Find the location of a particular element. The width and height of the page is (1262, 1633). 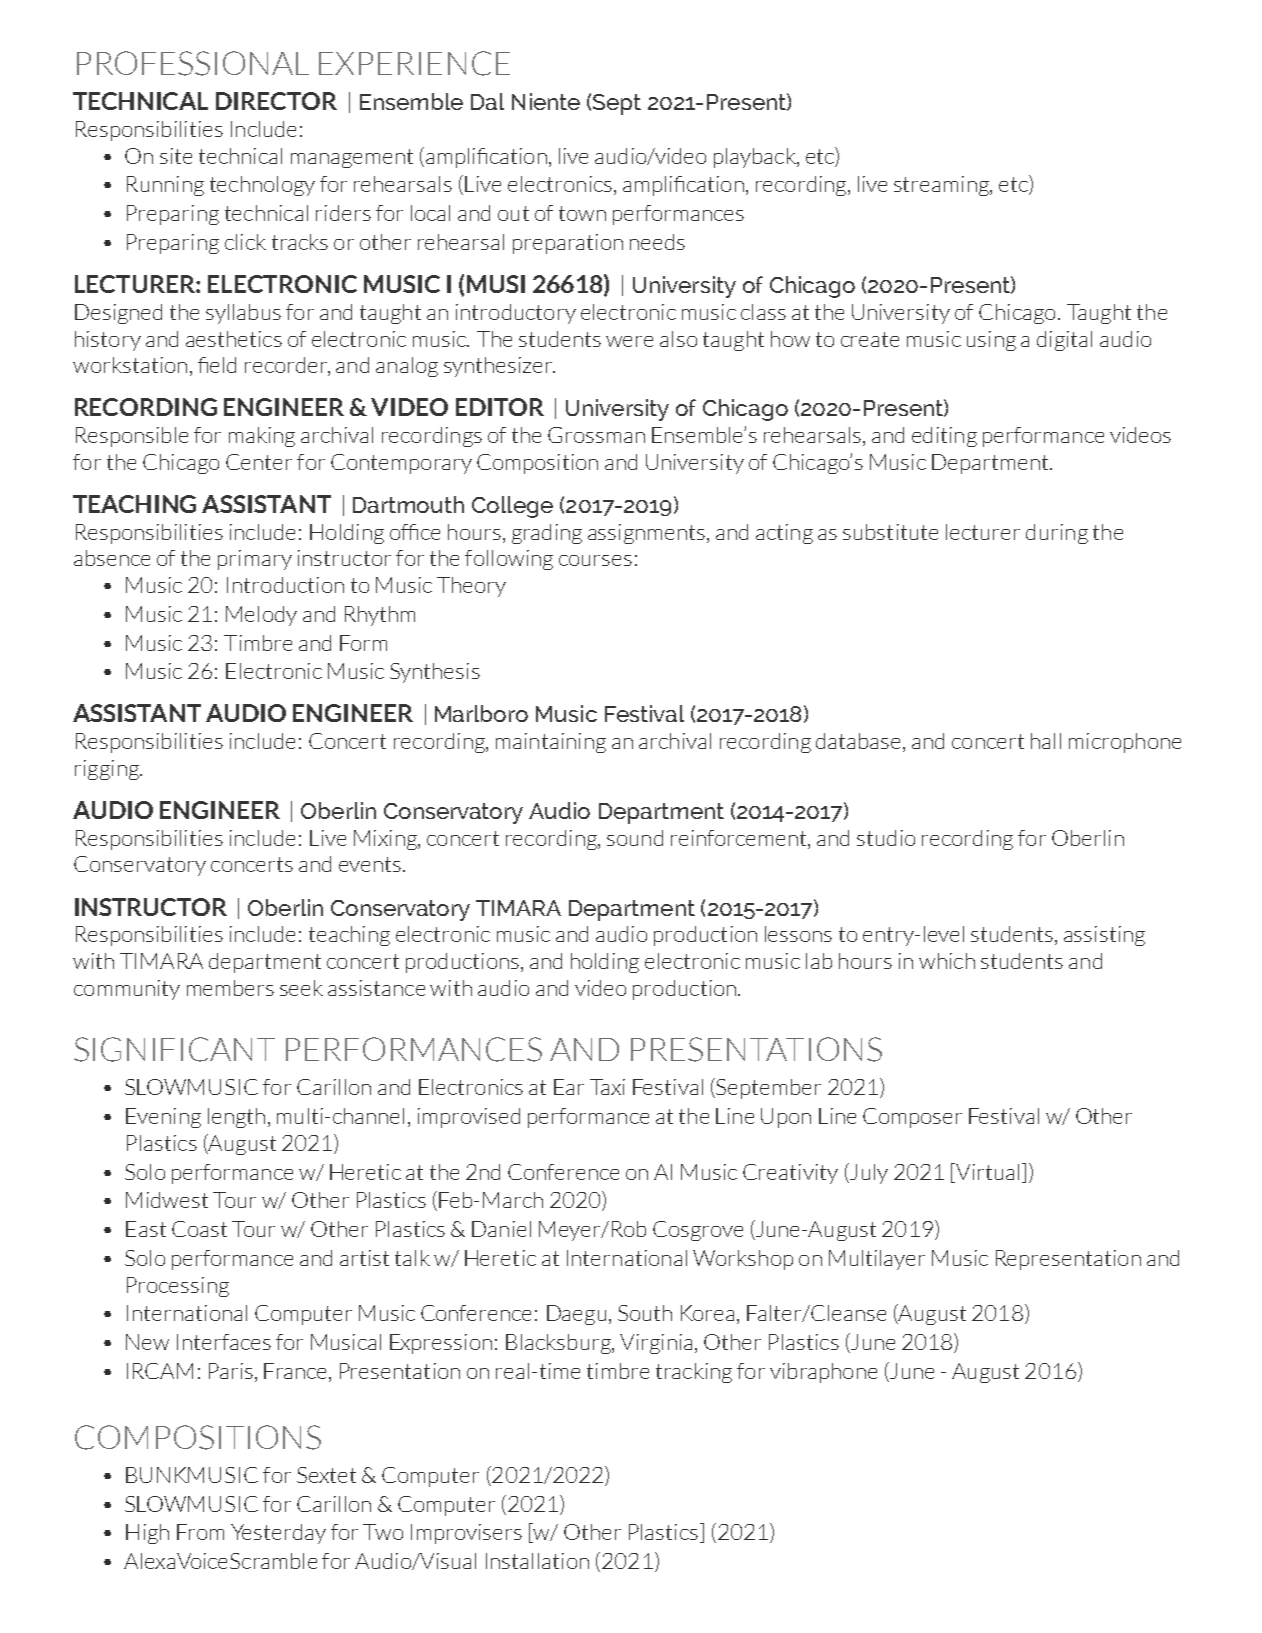

From is located at coordinates (200, 1532).
